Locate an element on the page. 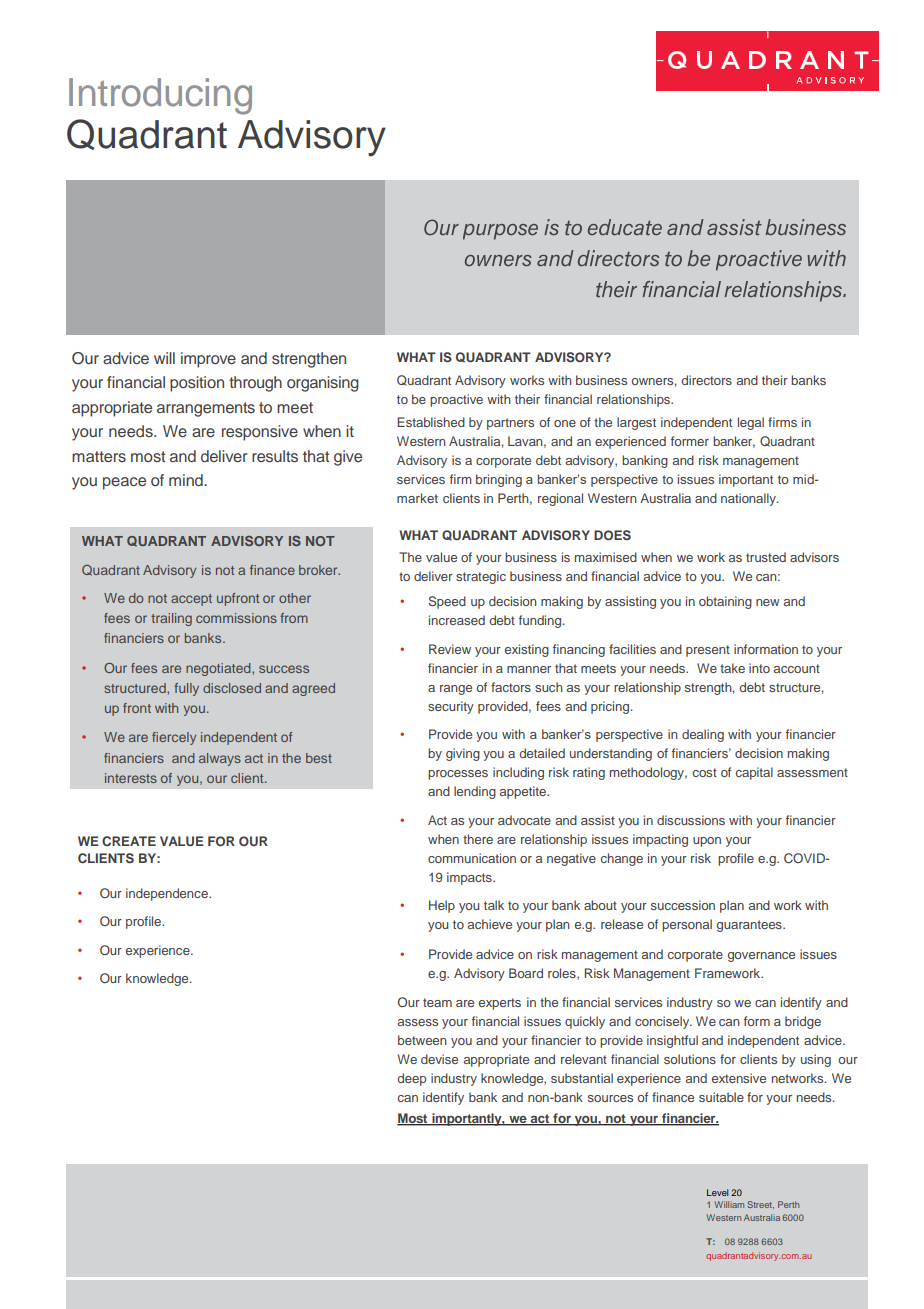 Image resolution: width=924 pixels, height=1309 pixels. Established is located at coordinates (431, 422).
